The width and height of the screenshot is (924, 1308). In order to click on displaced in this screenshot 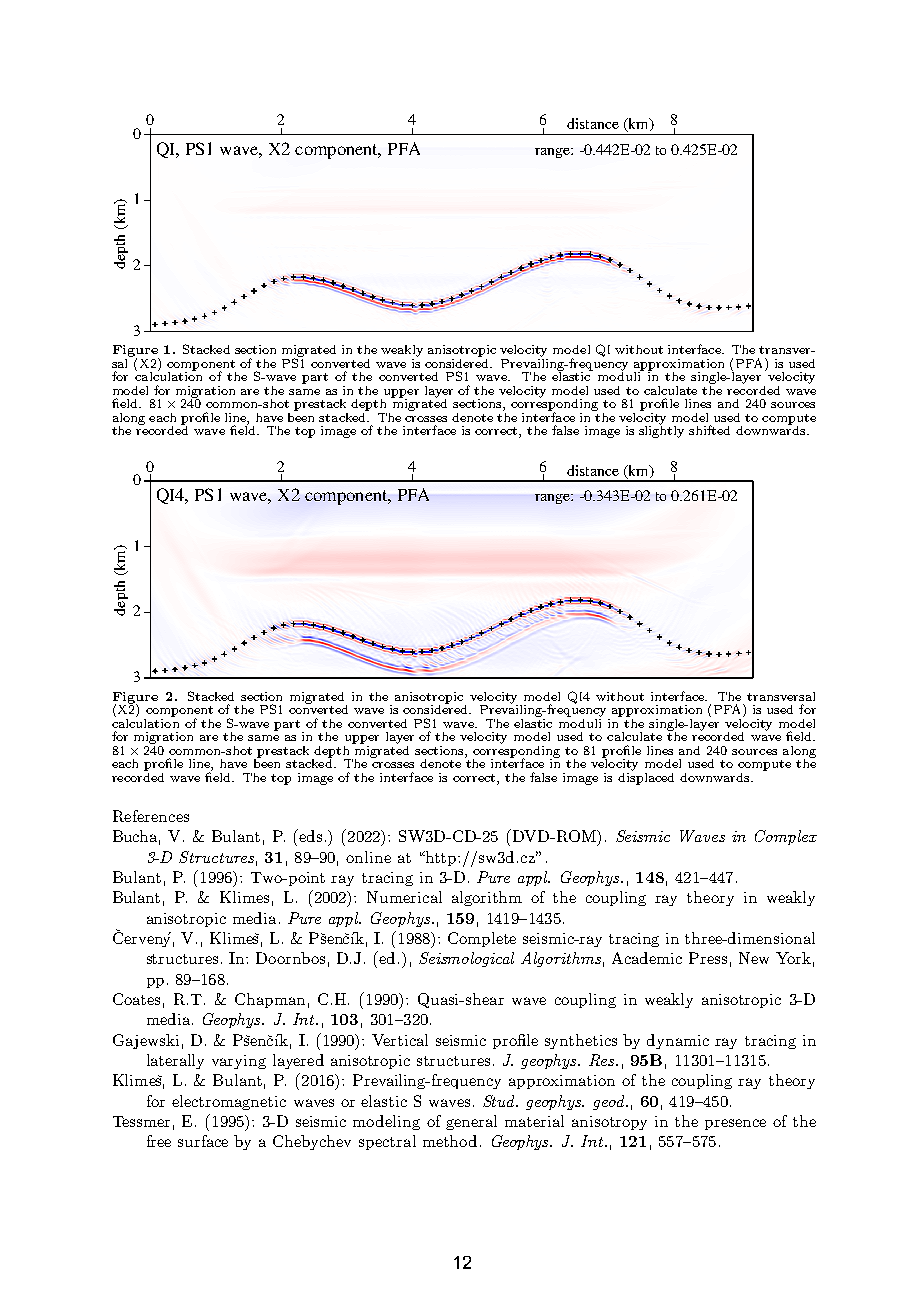, I will do `click(646, 777)`.
